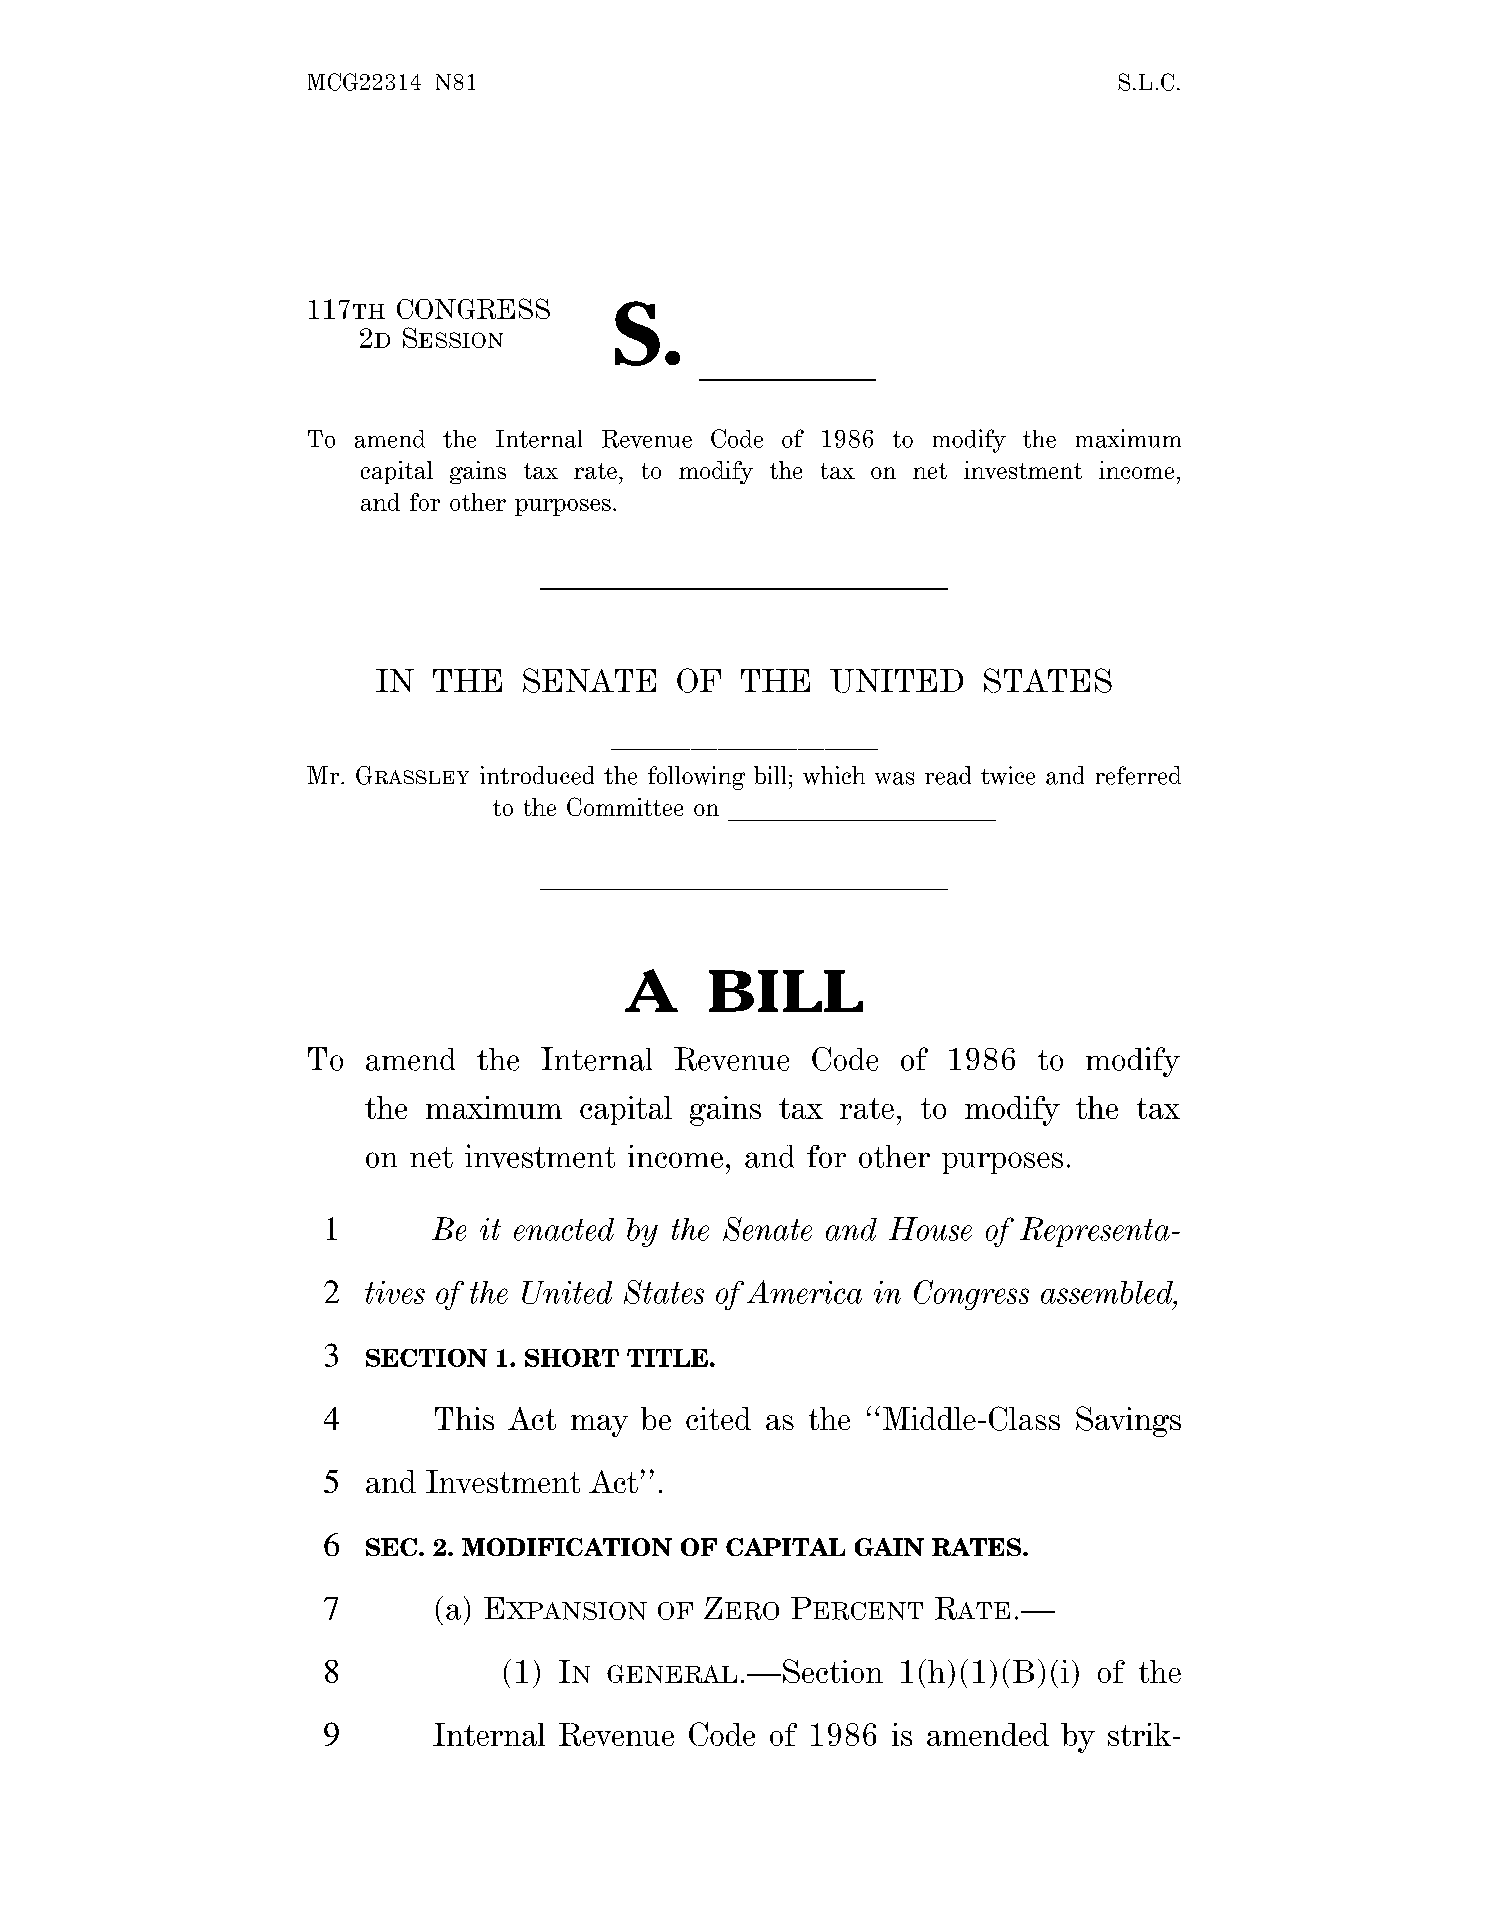 The image size is (1488, 1925). I want to click on assembled, so click(1108, 1292).
